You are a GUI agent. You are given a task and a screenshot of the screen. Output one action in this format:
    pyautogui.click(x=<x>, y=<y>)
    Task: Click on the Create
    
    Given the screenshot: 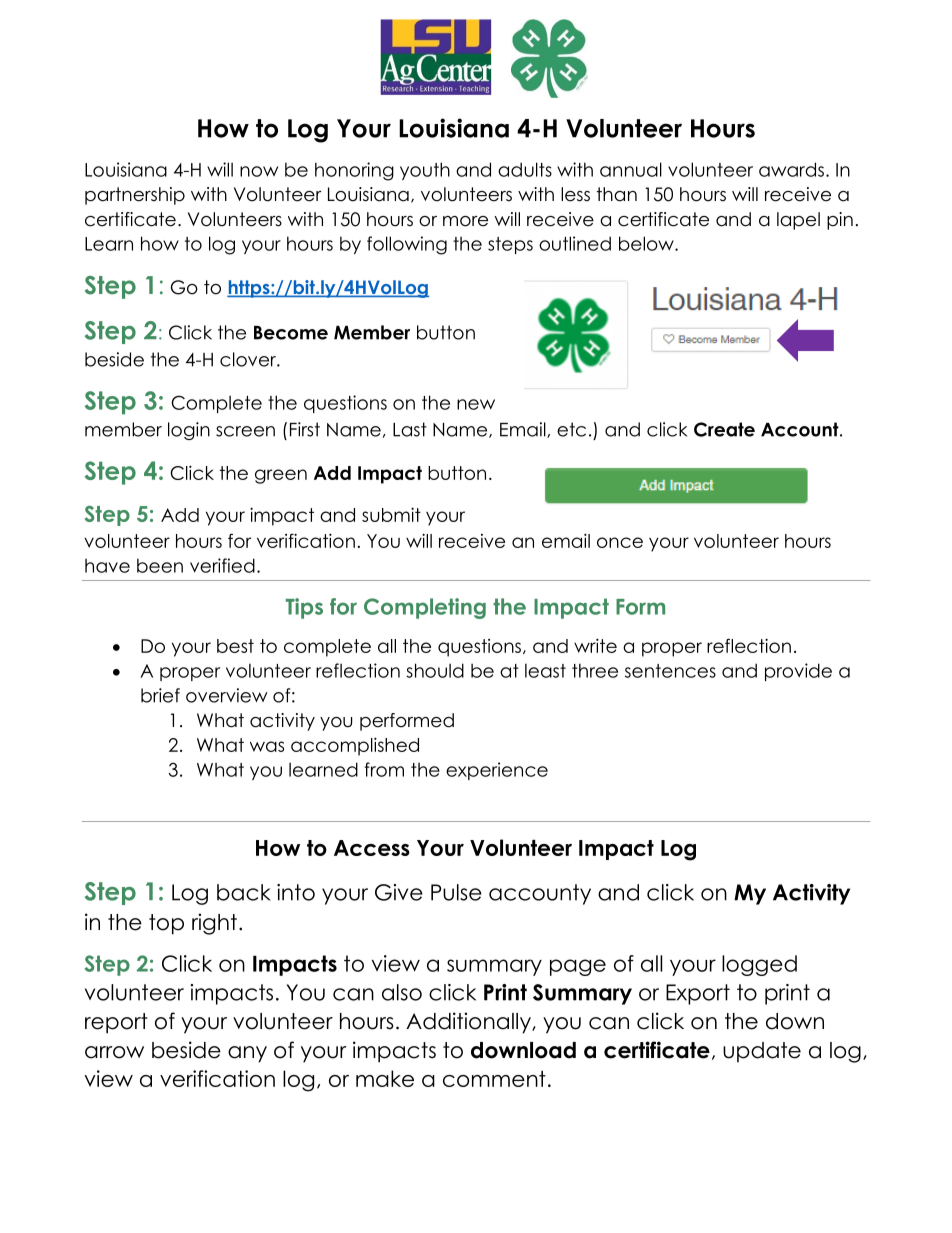 What is the action you would take?
    pyautogui.click(x=724, y=429)
